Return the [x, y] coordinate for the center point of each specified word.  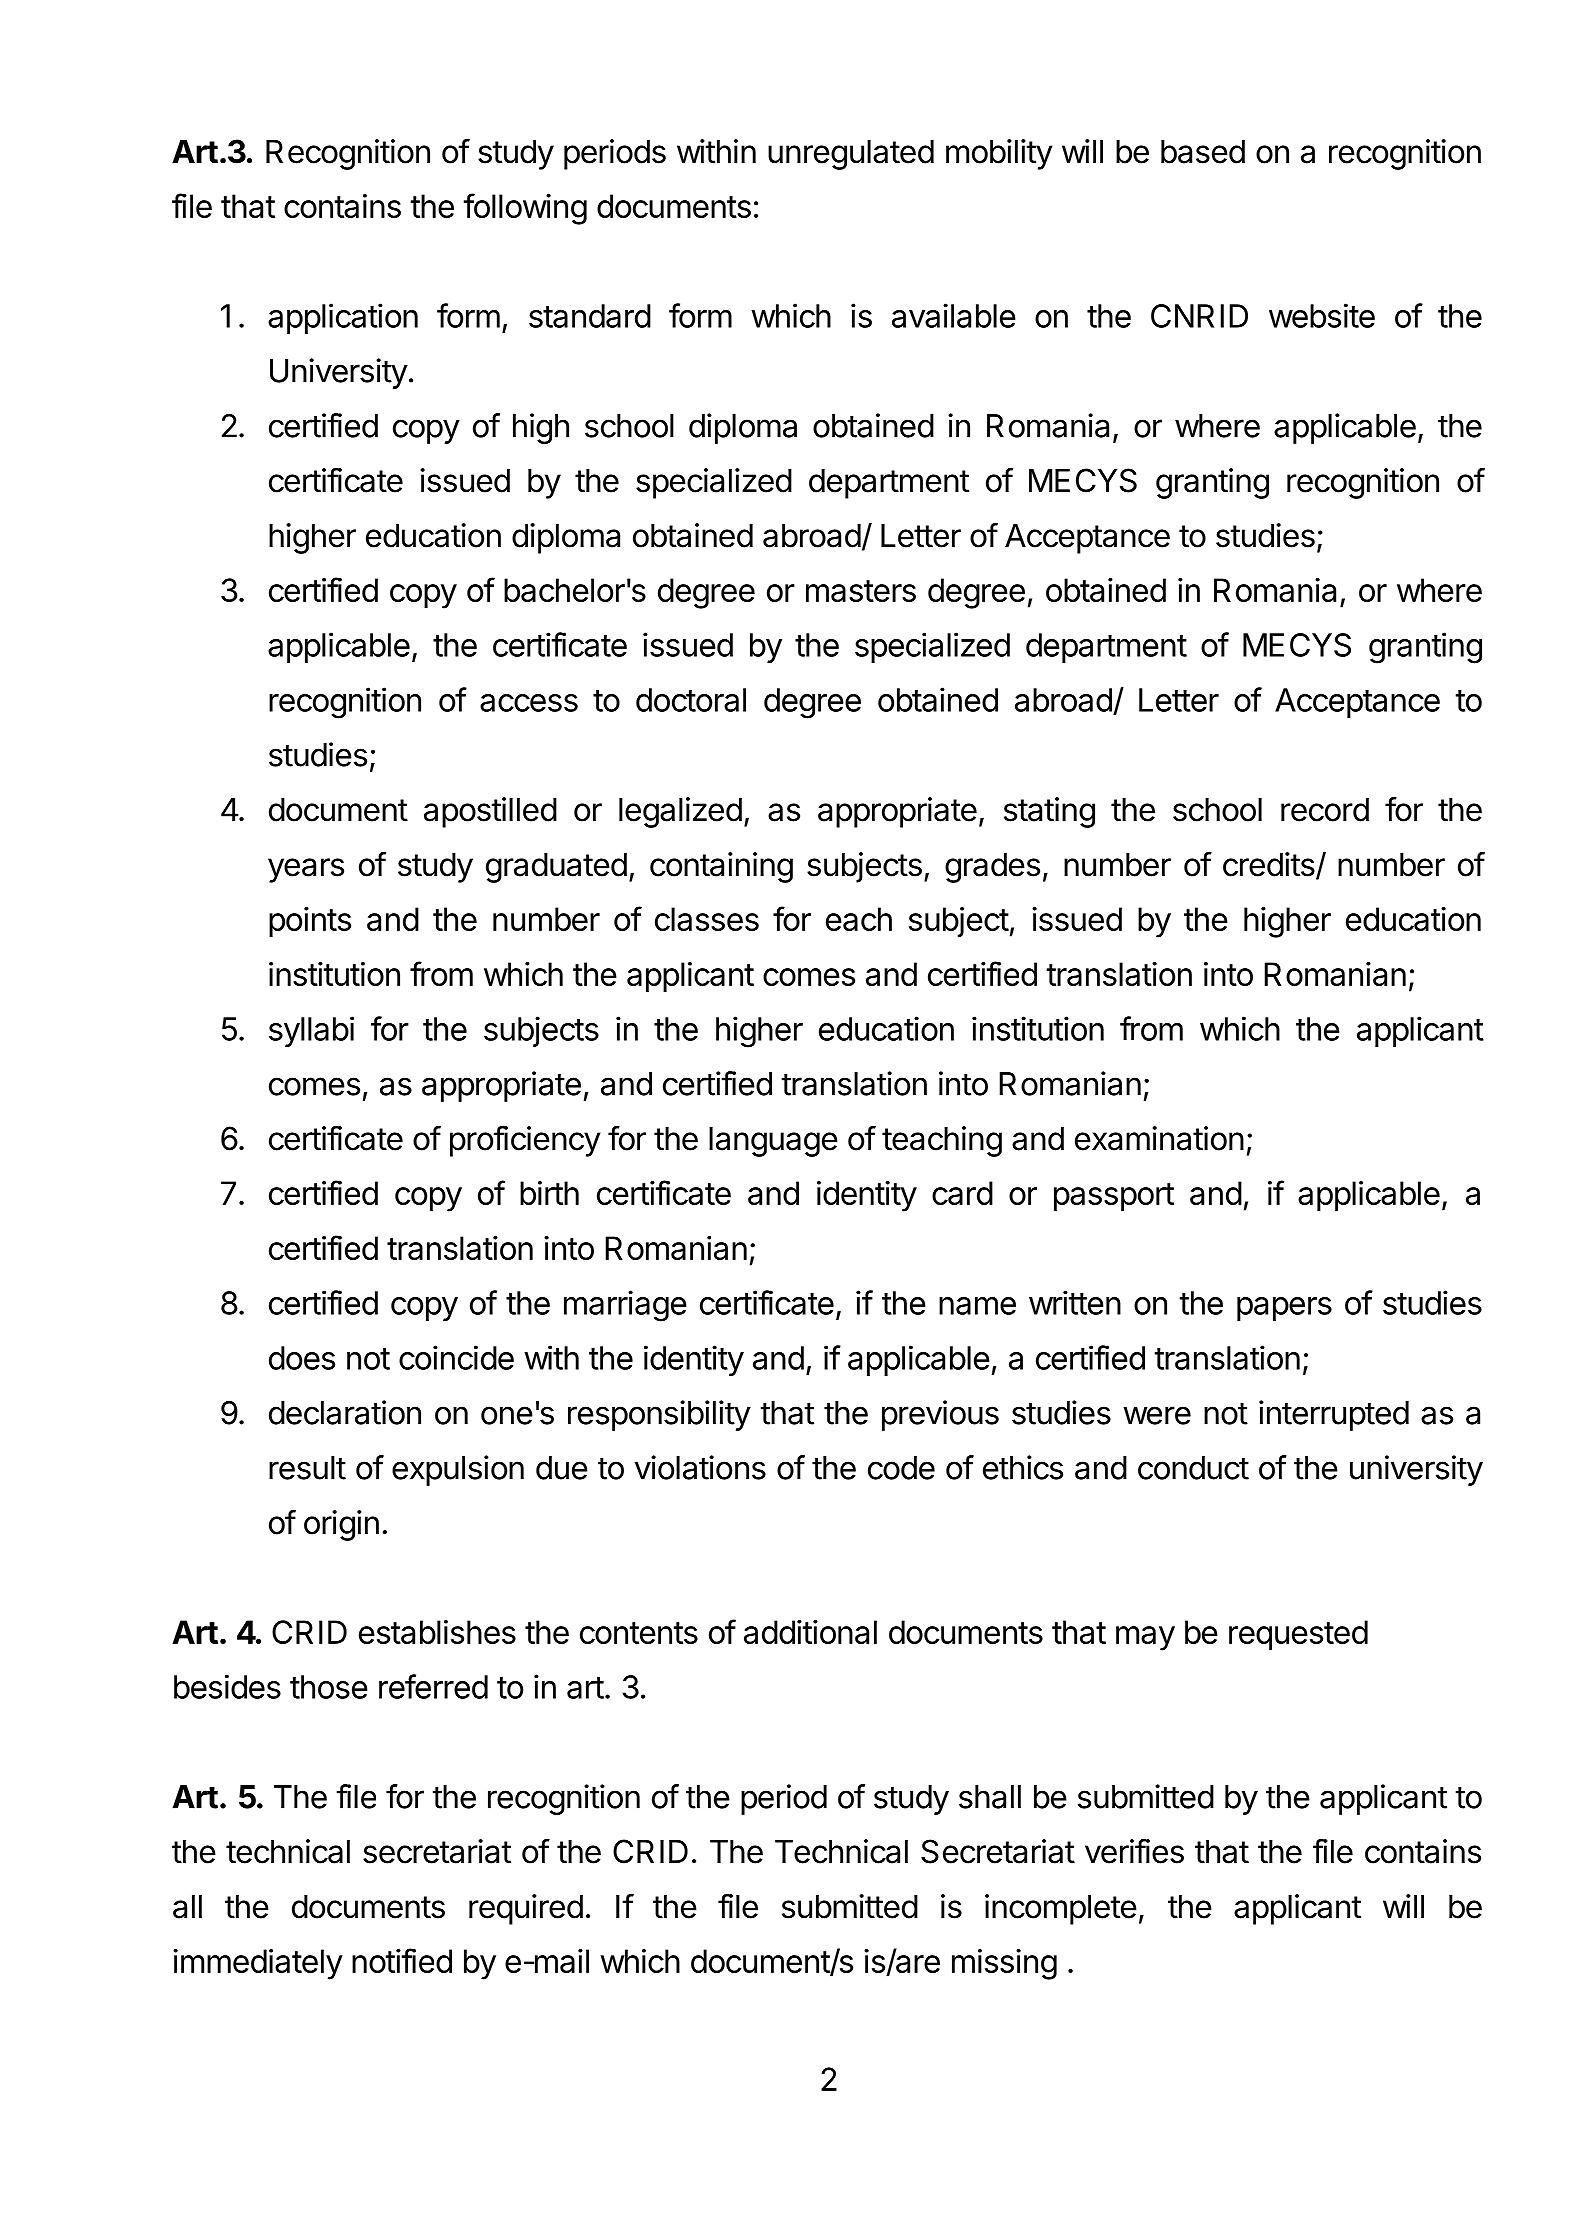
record [1325, 810]
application [343, 318]
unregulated [851, 155]
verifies [1134, 1851]
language [773, 1142]
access [529, 703]
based [1203, 152]
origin [341, 1525]
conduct [1193, 1468]
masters [861, 591]
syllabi [311, 1031]
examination [1159, 1138]
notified [402, 1960]
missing [1004, 1964]
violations [700, 1467]
